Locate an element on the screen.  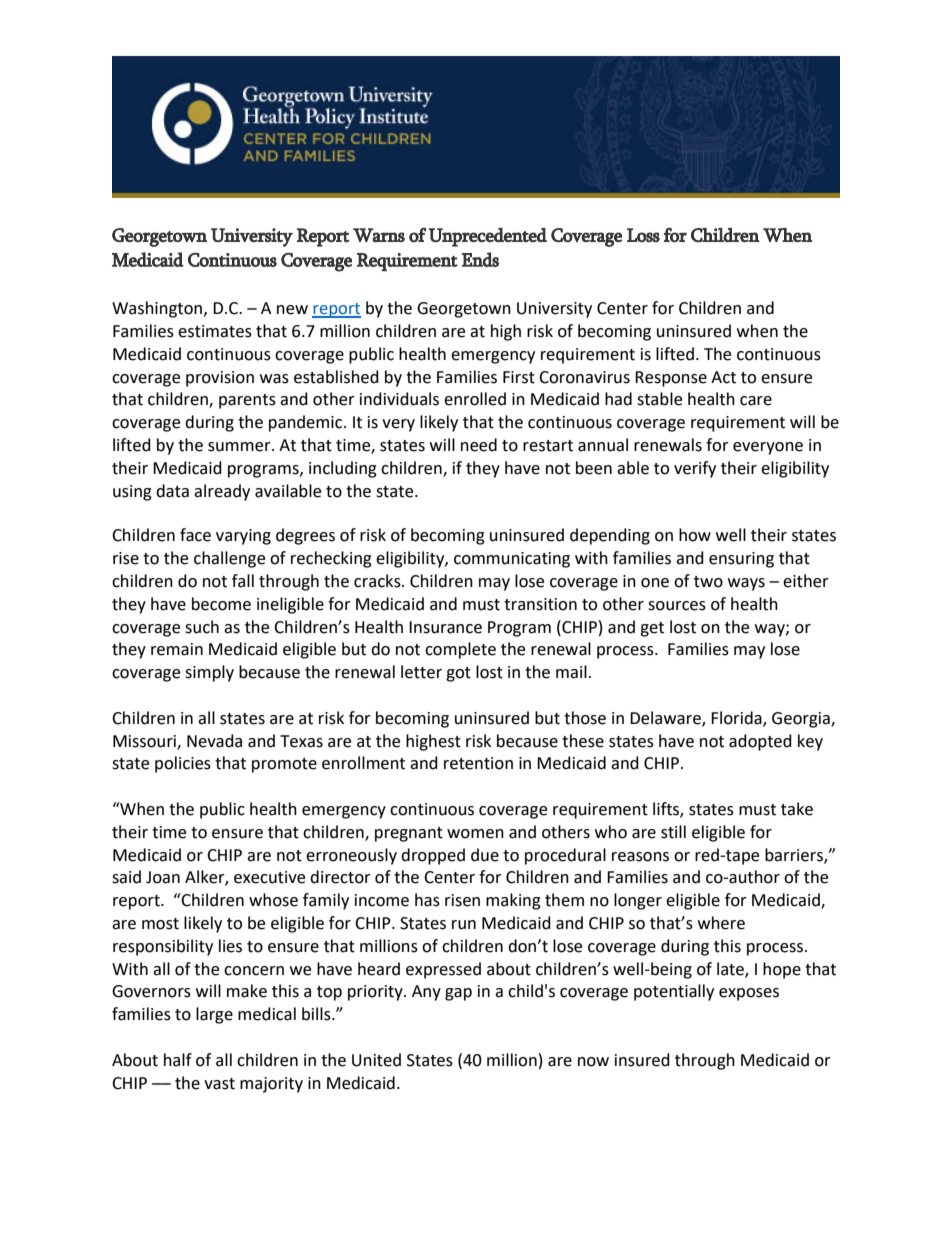
Washington is located at coordinates (157, 309).
